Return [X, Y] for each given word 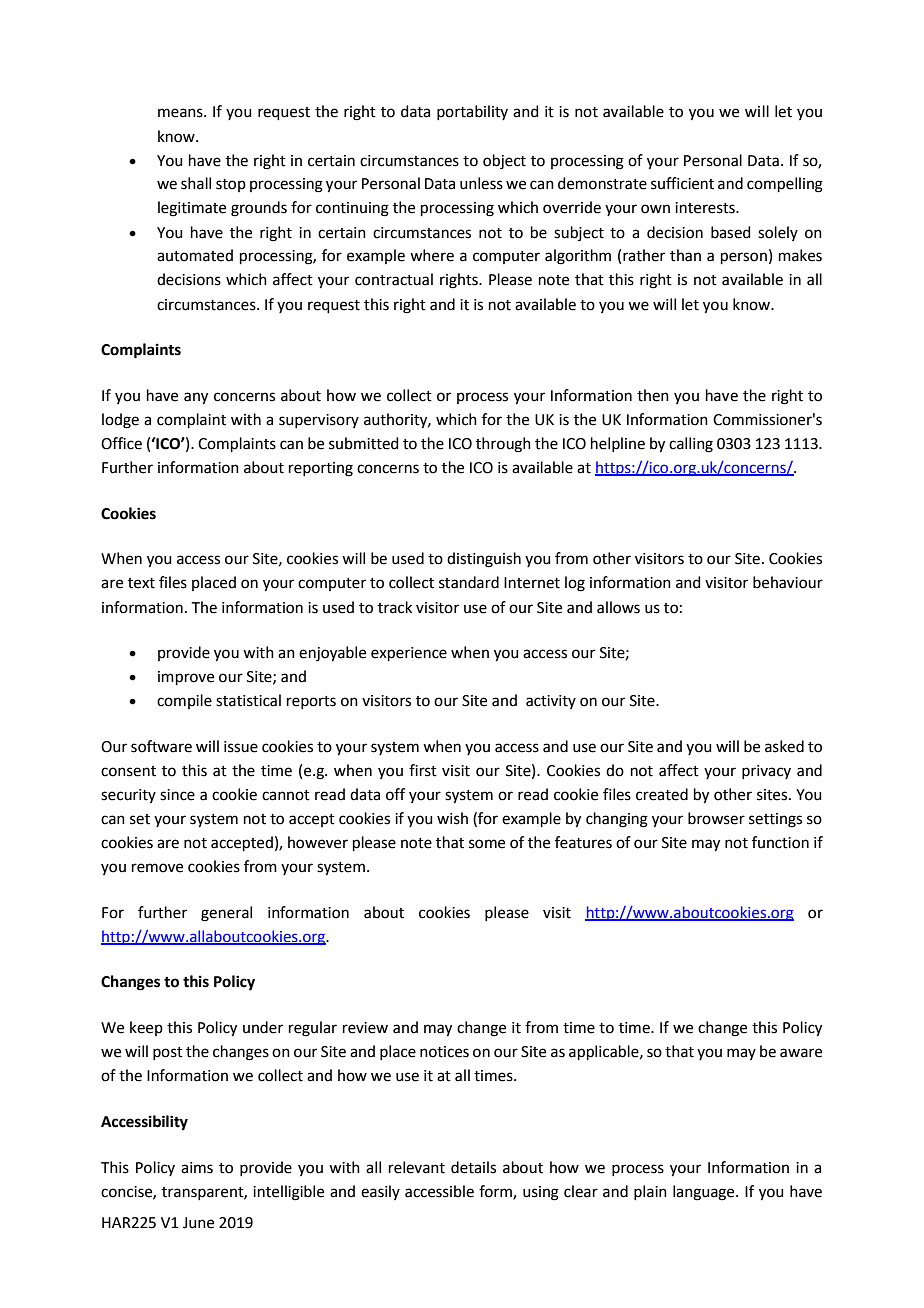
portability [472, 112]
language [705, 1193]
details [473, 1167]
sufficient [682, 183]
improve [186, 678]
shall [196, 183]
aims [197, 1168]
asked [784, 746]
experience [409, 654]
